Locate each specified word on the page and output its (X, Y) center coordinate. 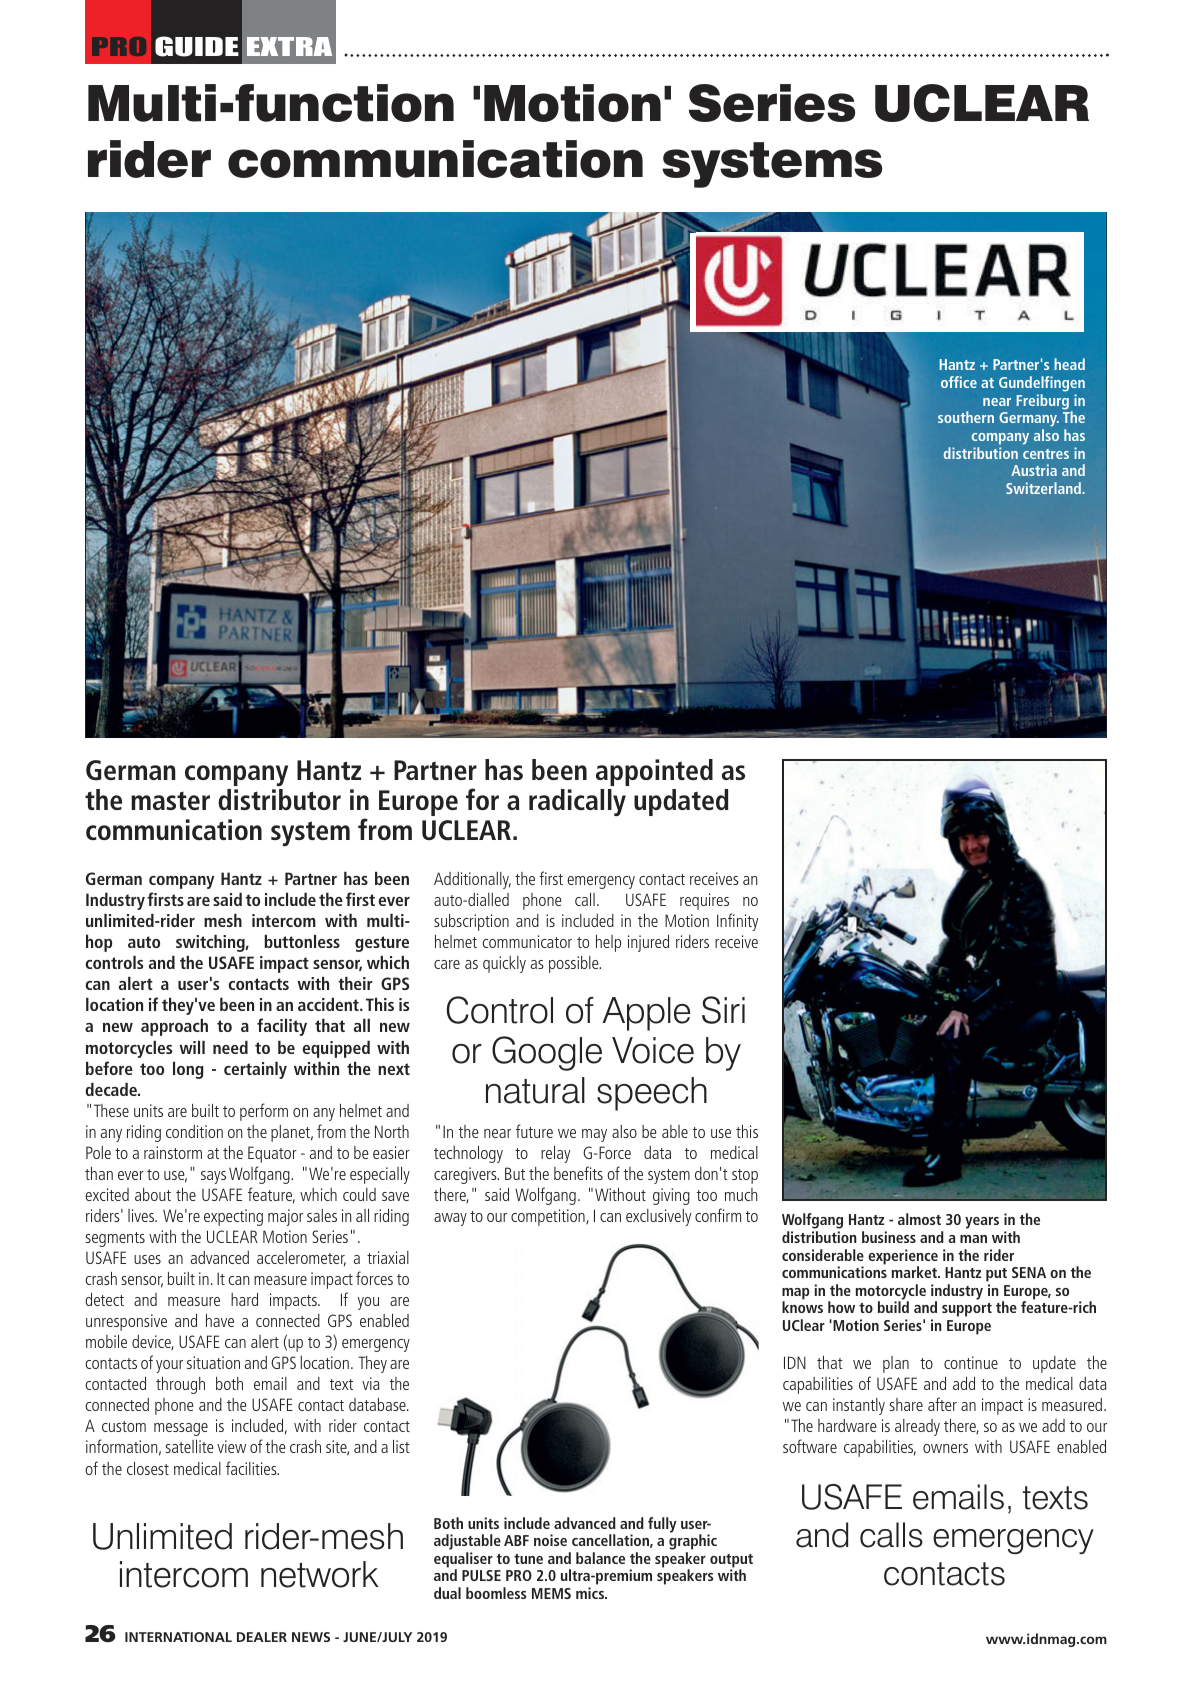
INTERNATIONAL (178, 1637)
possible (575, 964)
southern (966, 417)
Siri (723, 1010)
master (170, 800)
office (959, 382)
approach (174, 1027)
